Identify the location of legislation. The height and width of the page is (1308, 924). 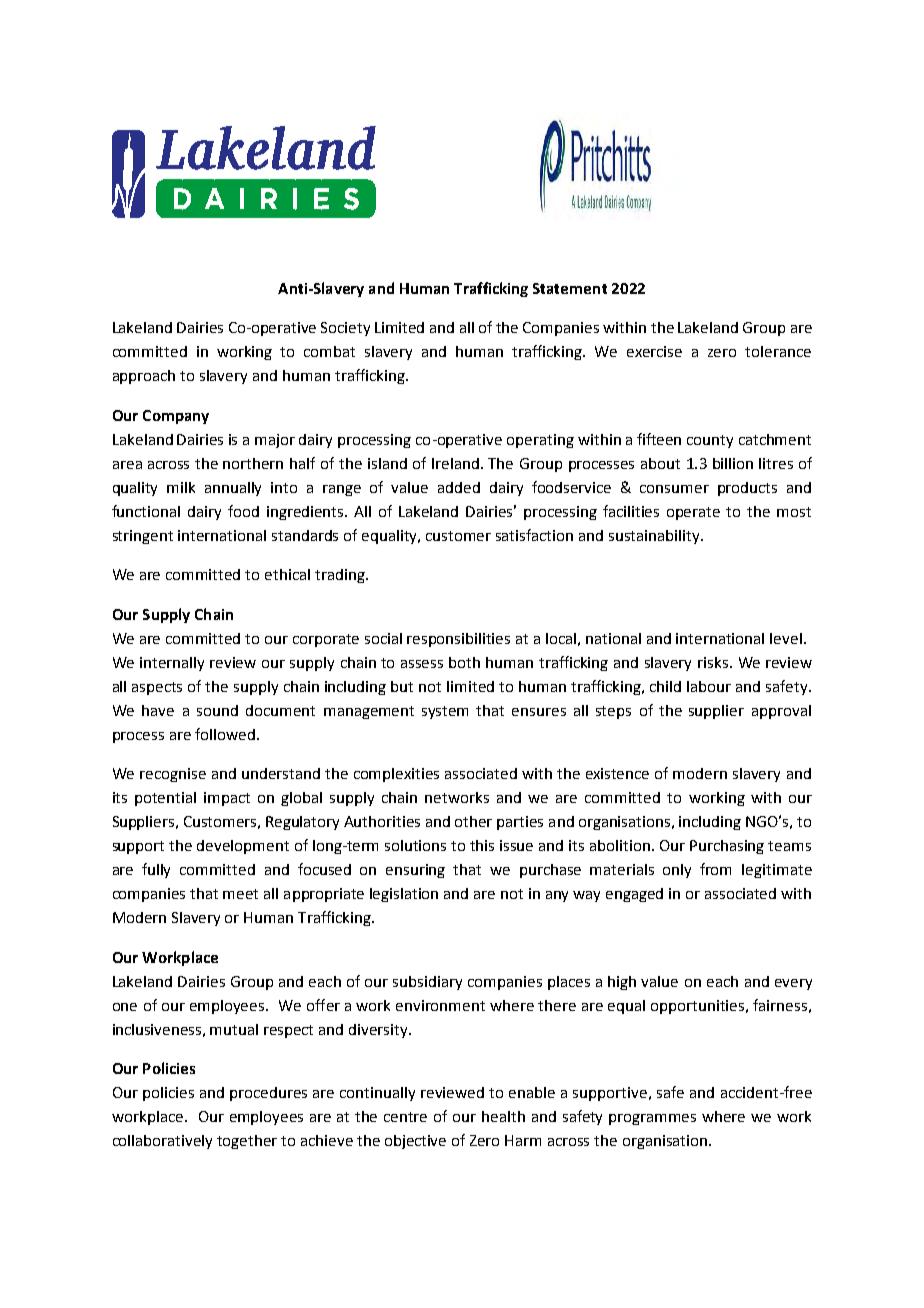
(404, 895).
